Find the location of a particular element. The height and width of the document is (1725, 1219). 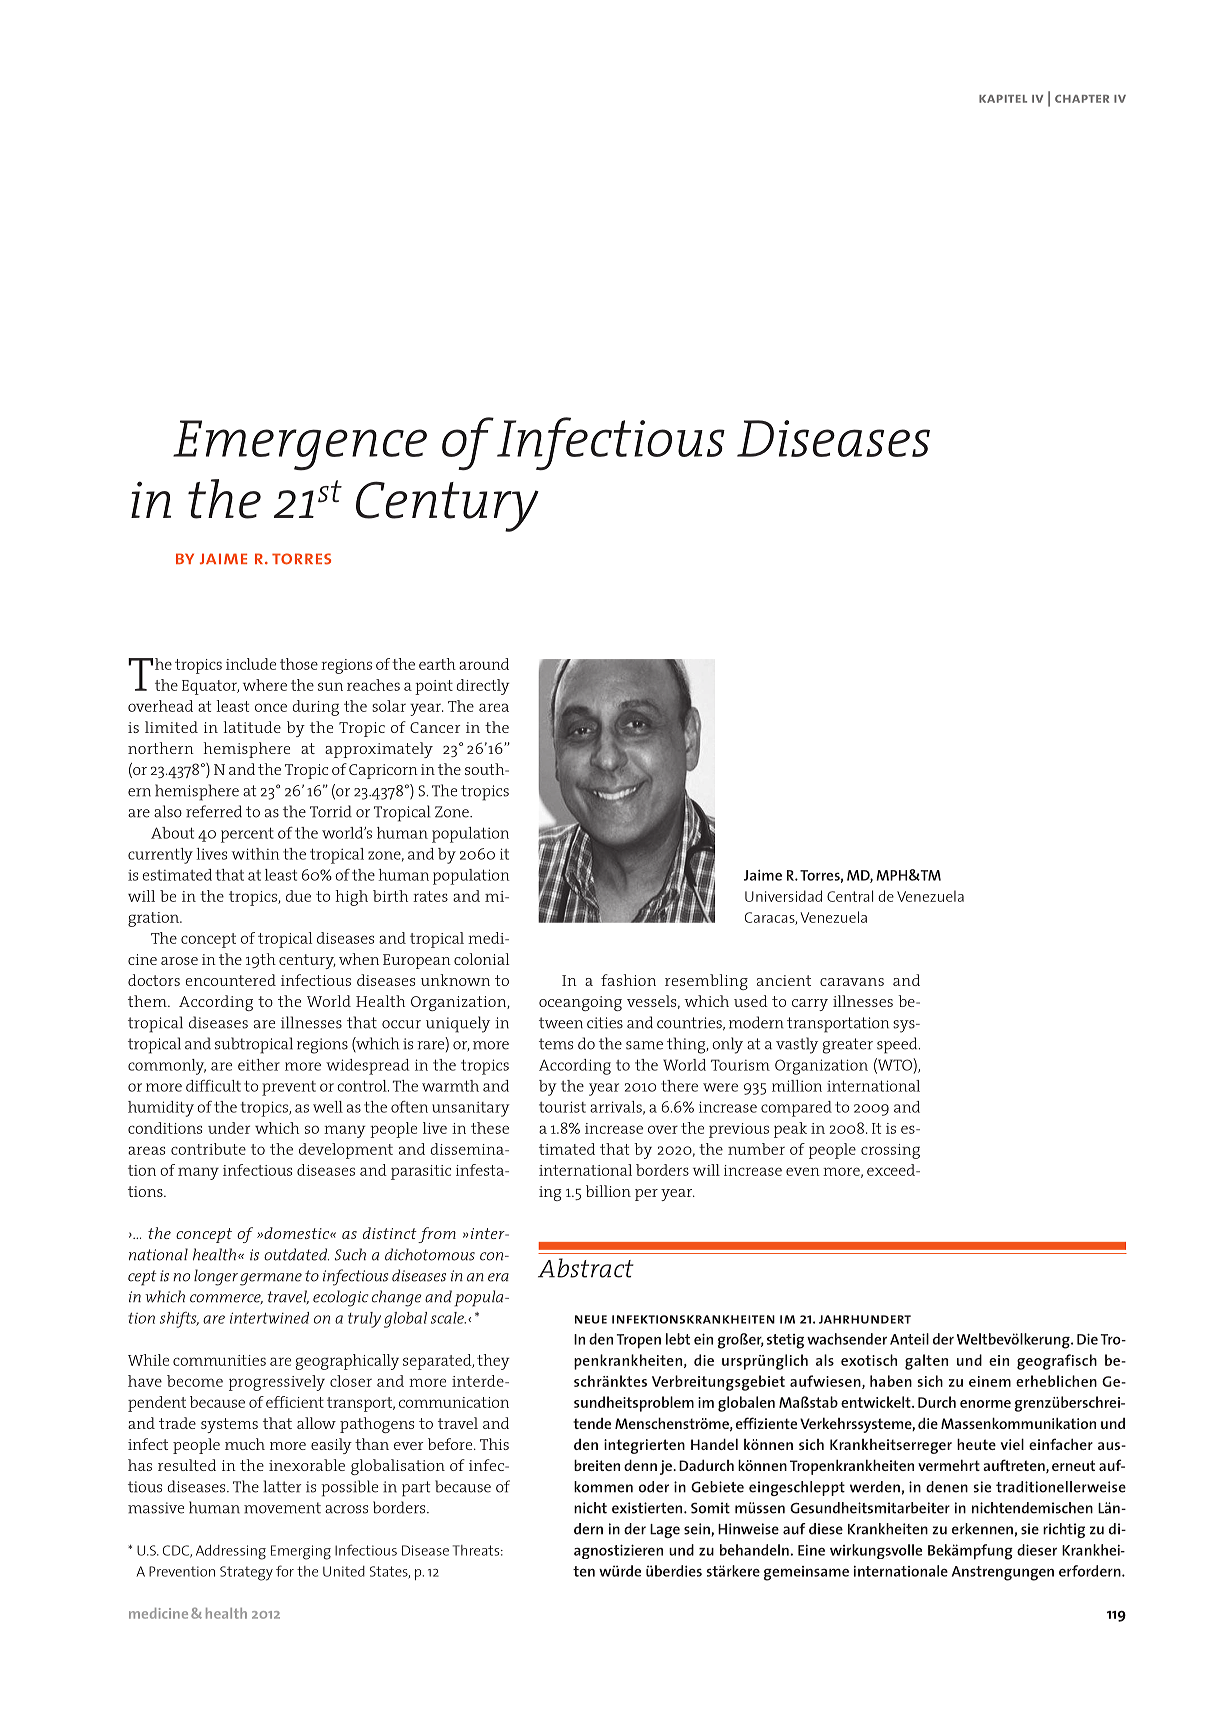

chapter is located at coordinates (1082, 99).
